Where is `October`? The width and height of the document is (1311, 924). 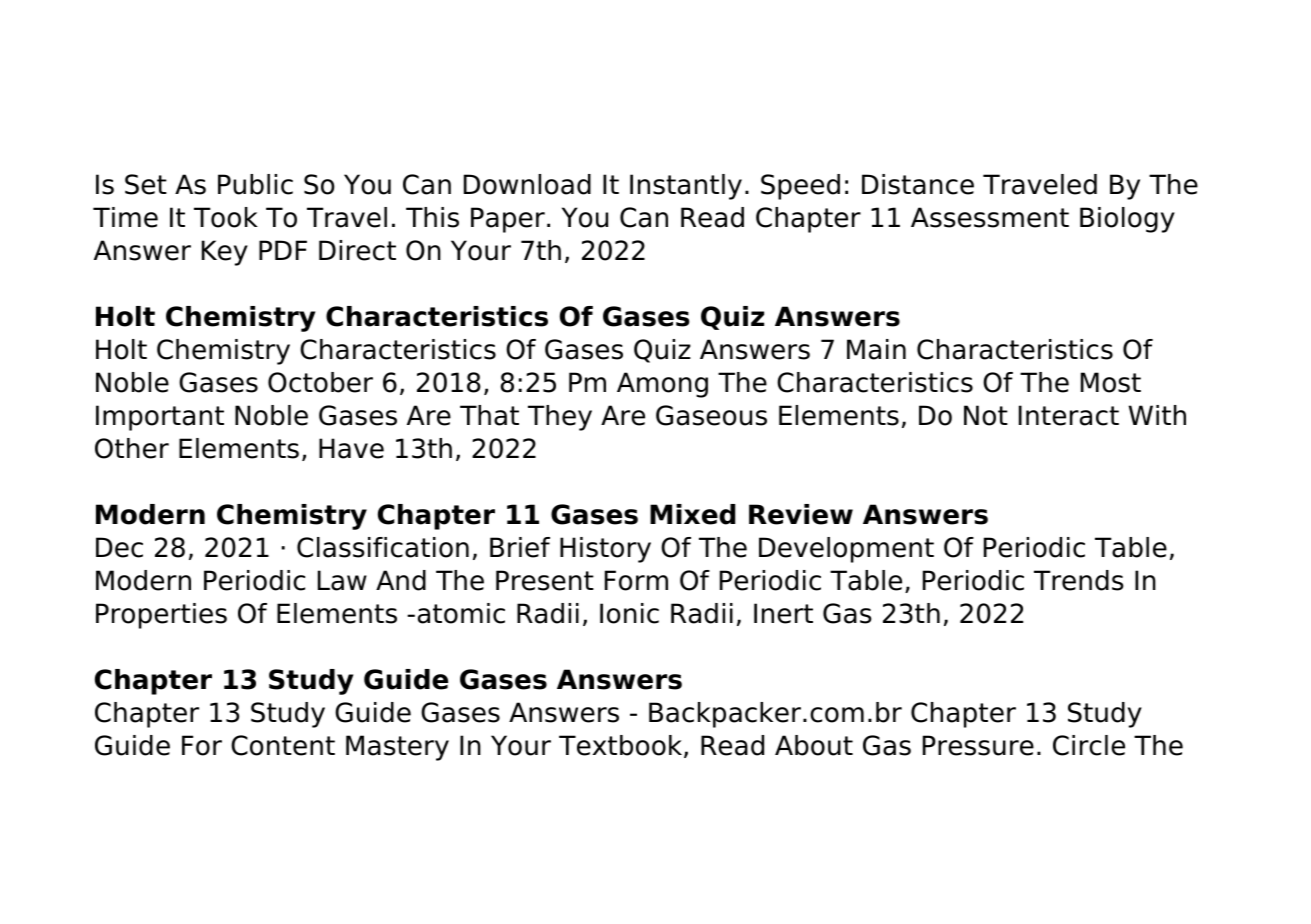 October is located at coordinates (320, 382).
